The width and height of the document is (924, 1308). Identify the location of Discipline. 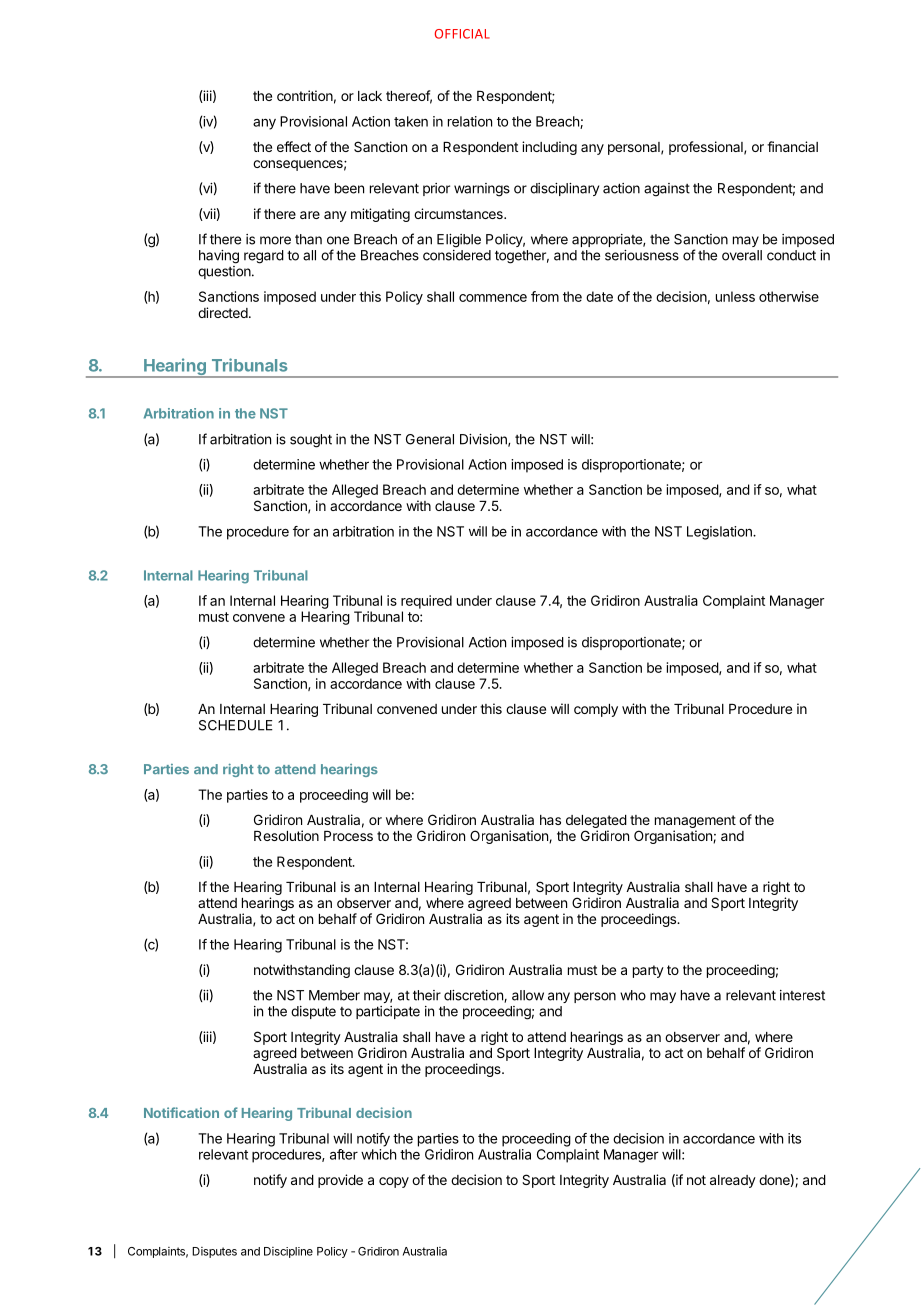
(288, 1252).
